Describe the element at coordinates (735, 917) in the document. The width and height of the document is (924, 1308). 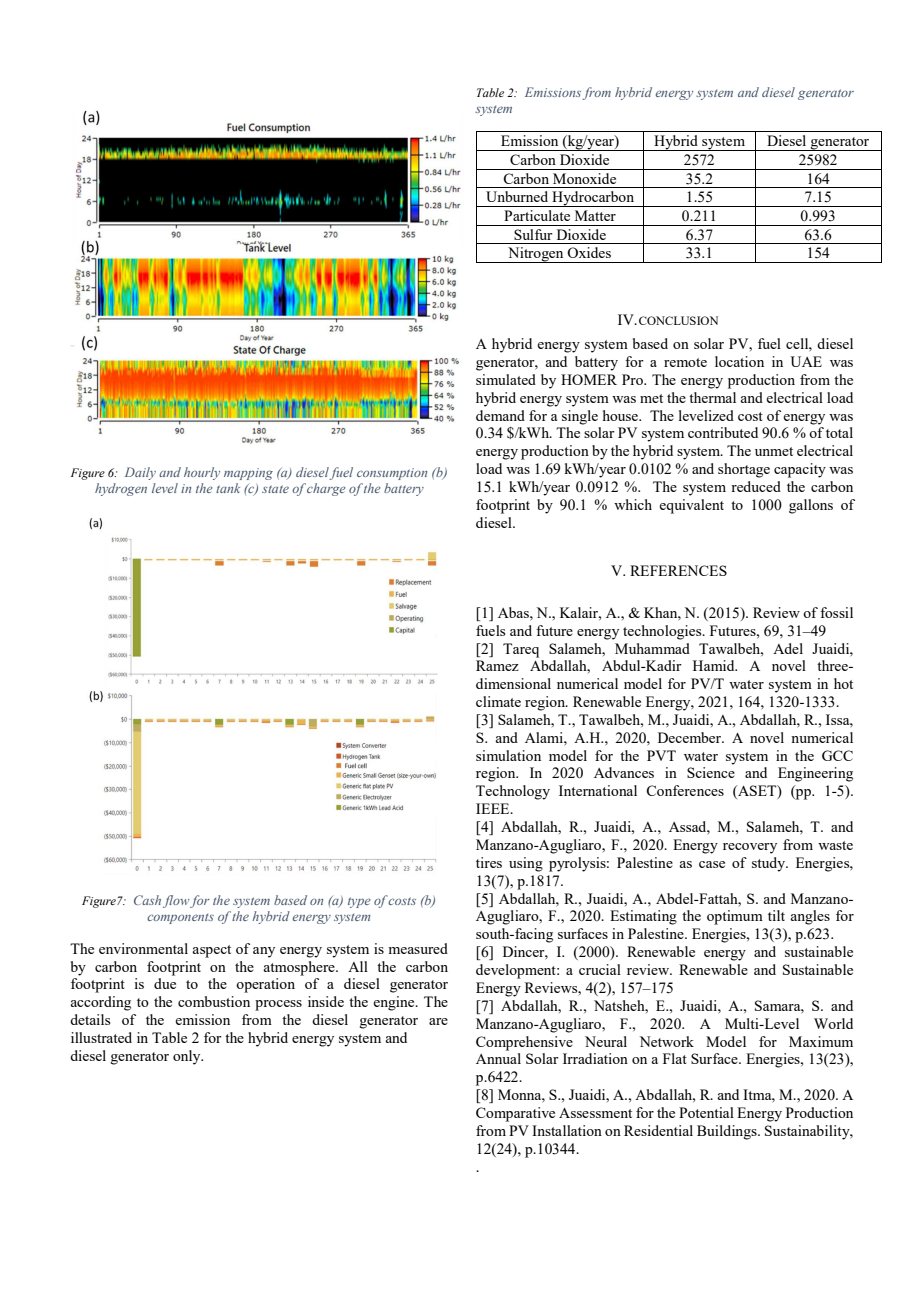
I see `optimum` at that location.
